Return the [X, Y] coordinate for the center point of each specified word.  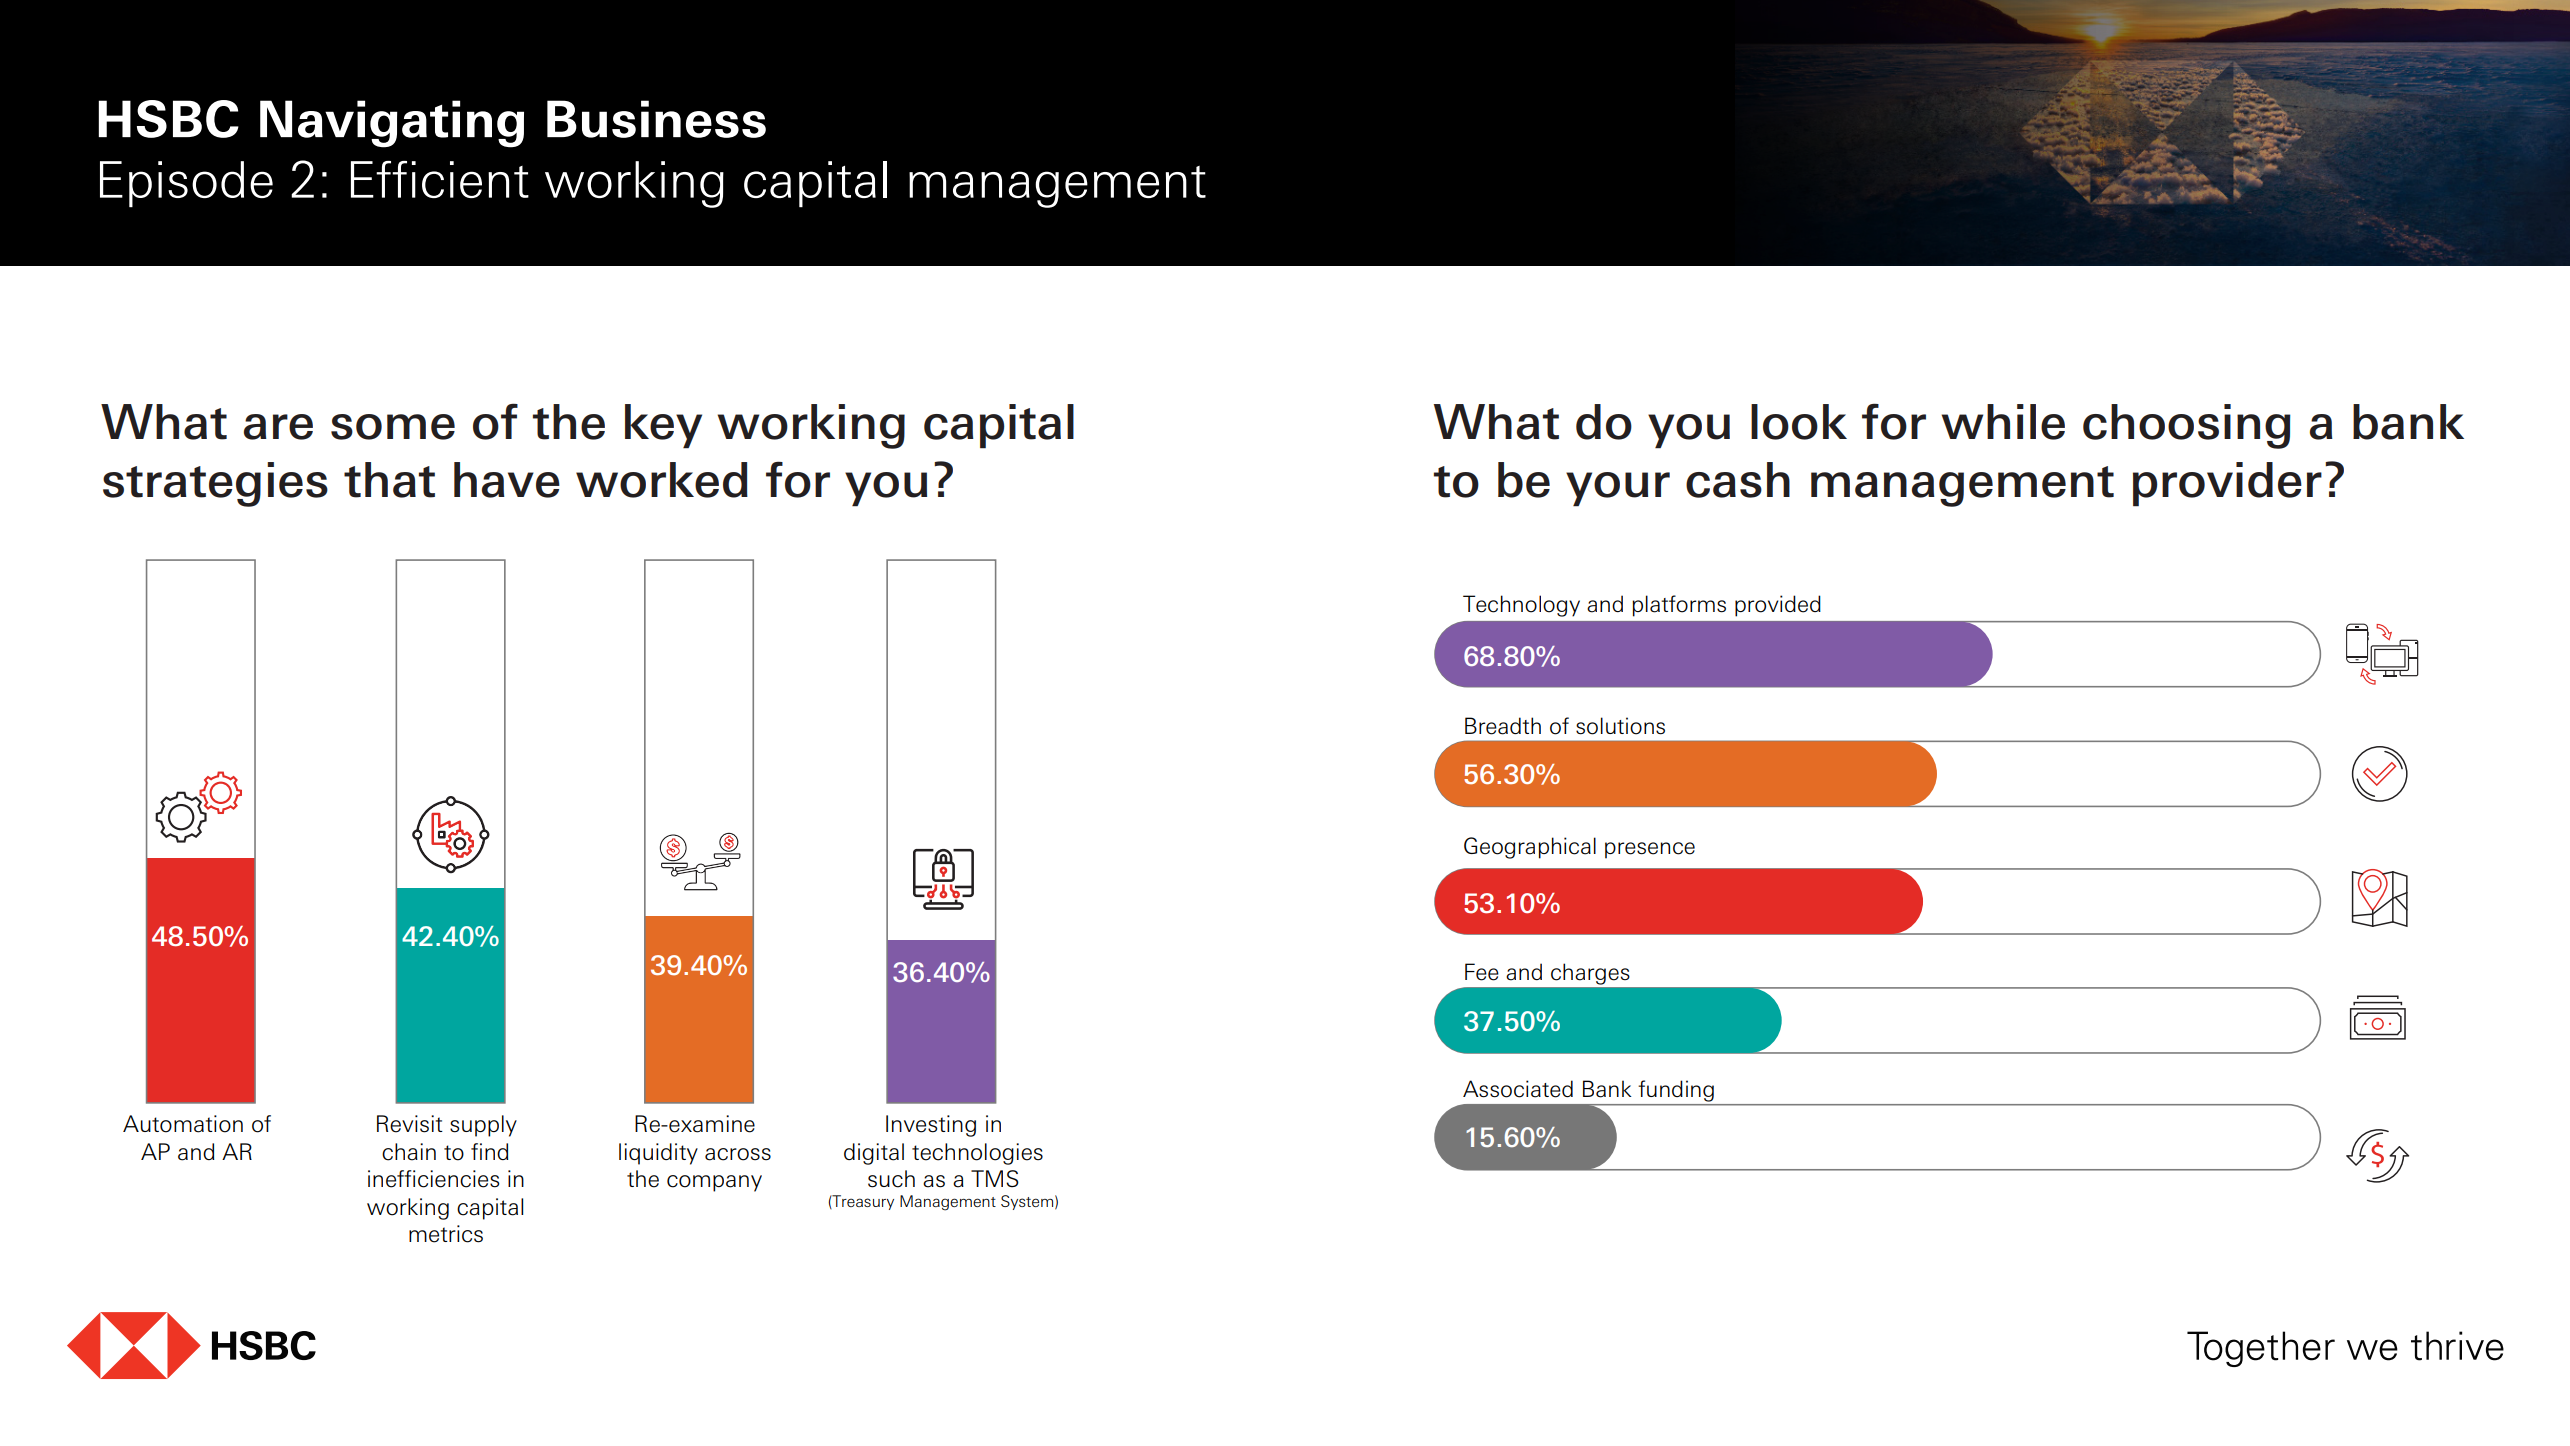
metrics [446, 1234]
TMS [995, 1178]
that [389, 480]
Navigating [392, 124]
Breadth [1503, 726]
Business [656, 119]
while [2003, 422]
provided [1778, 606]
